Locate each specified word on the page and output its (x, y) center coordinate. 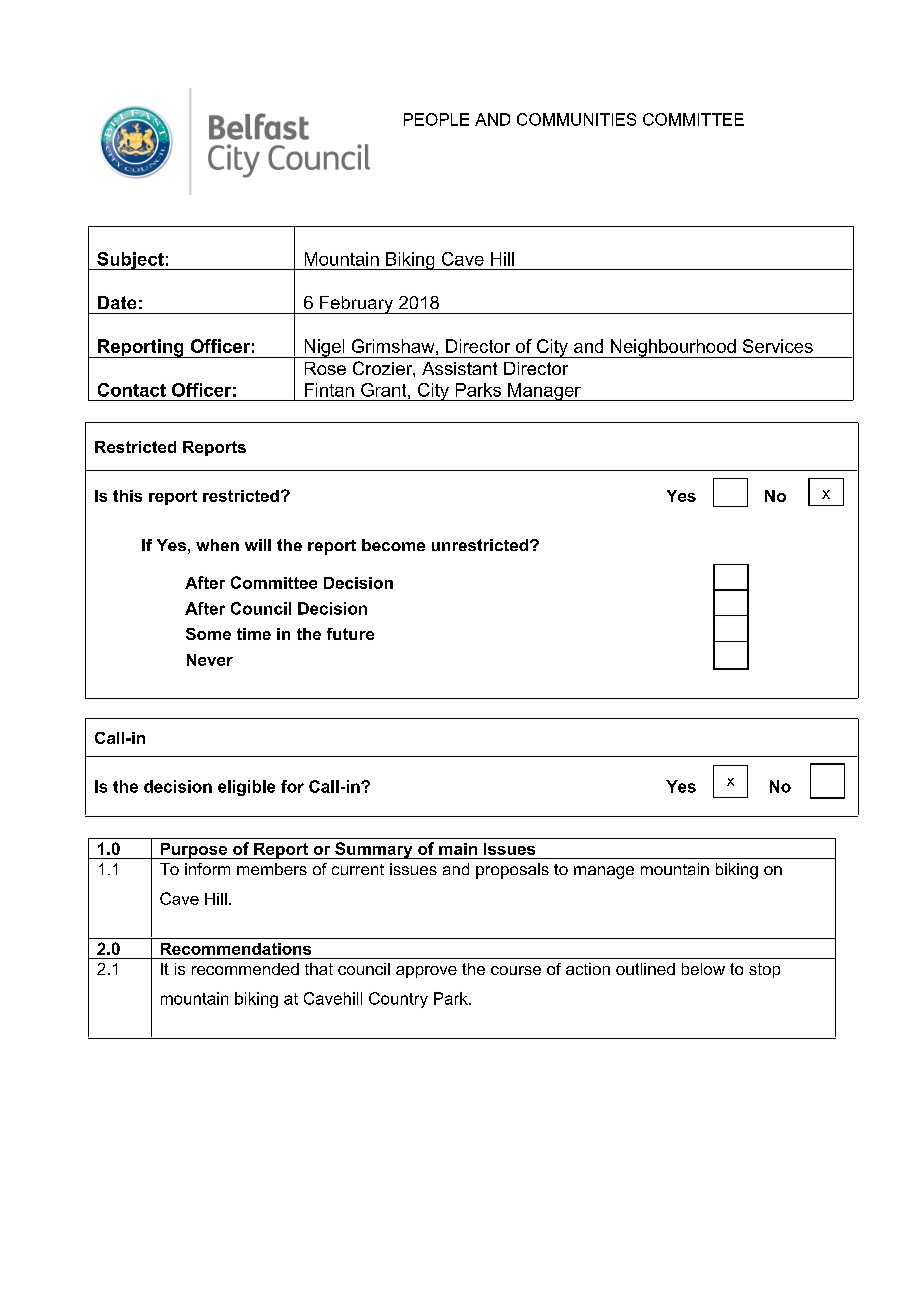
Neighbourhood (673, 348)
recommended (245, 969)
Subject (130, 261)
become (393, 545)
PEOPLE (436, 119)
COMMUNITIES (576, 119)
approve (426, 972)
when (217, 545)
